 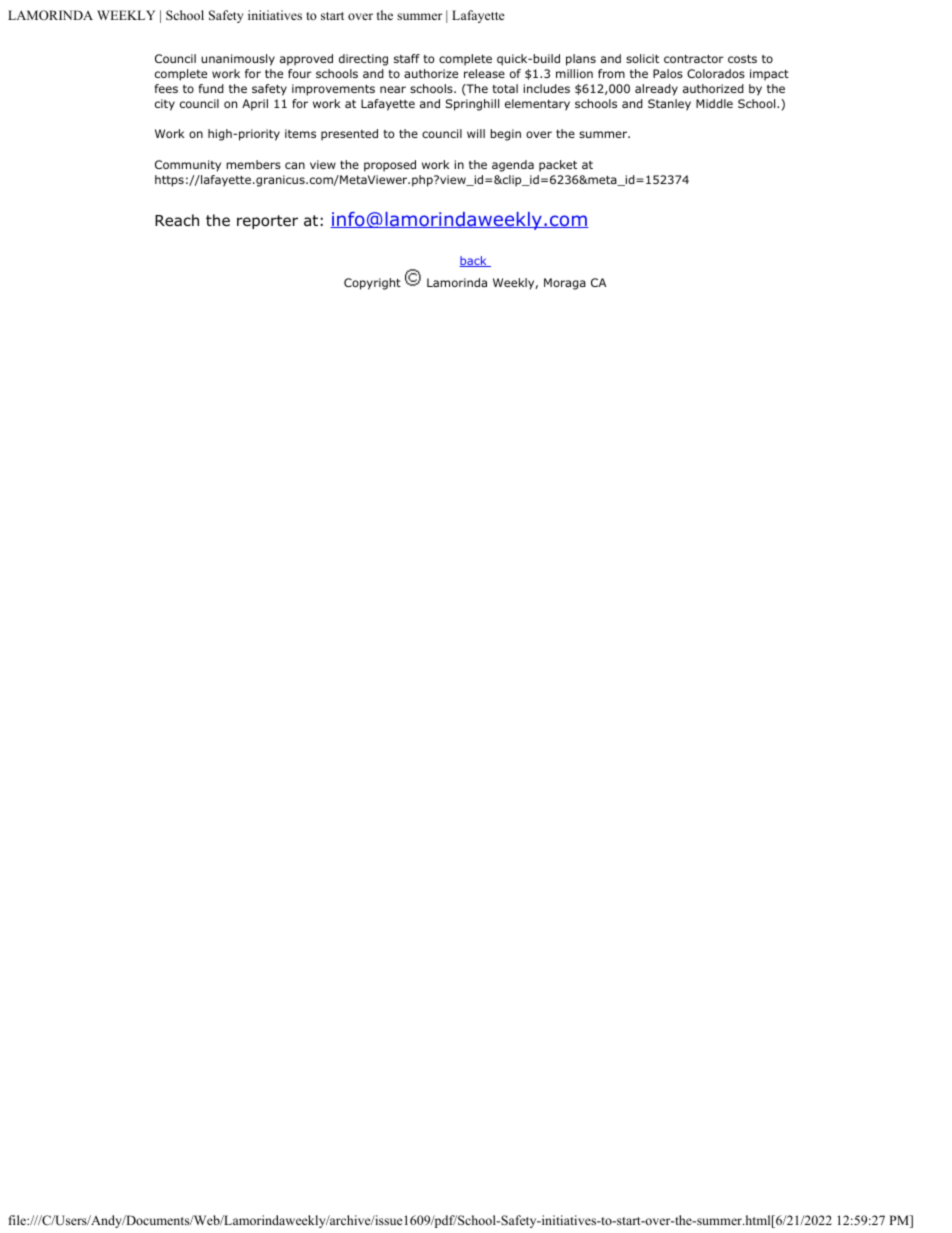 I want to click on Copyright, so click(x=372, y=284).
